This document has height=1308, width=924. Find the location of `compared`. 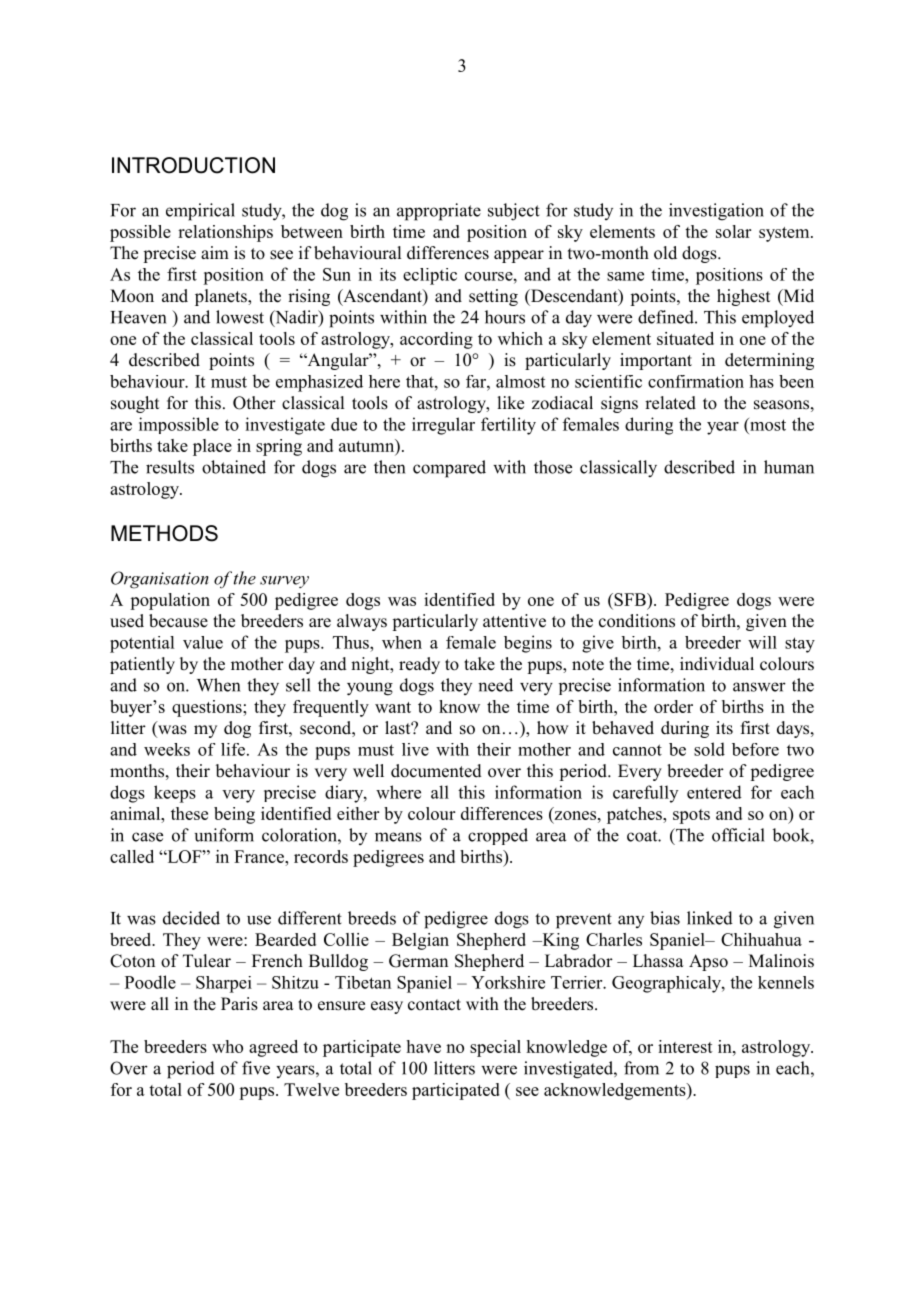

compared is located at coordinates (449, 469).
